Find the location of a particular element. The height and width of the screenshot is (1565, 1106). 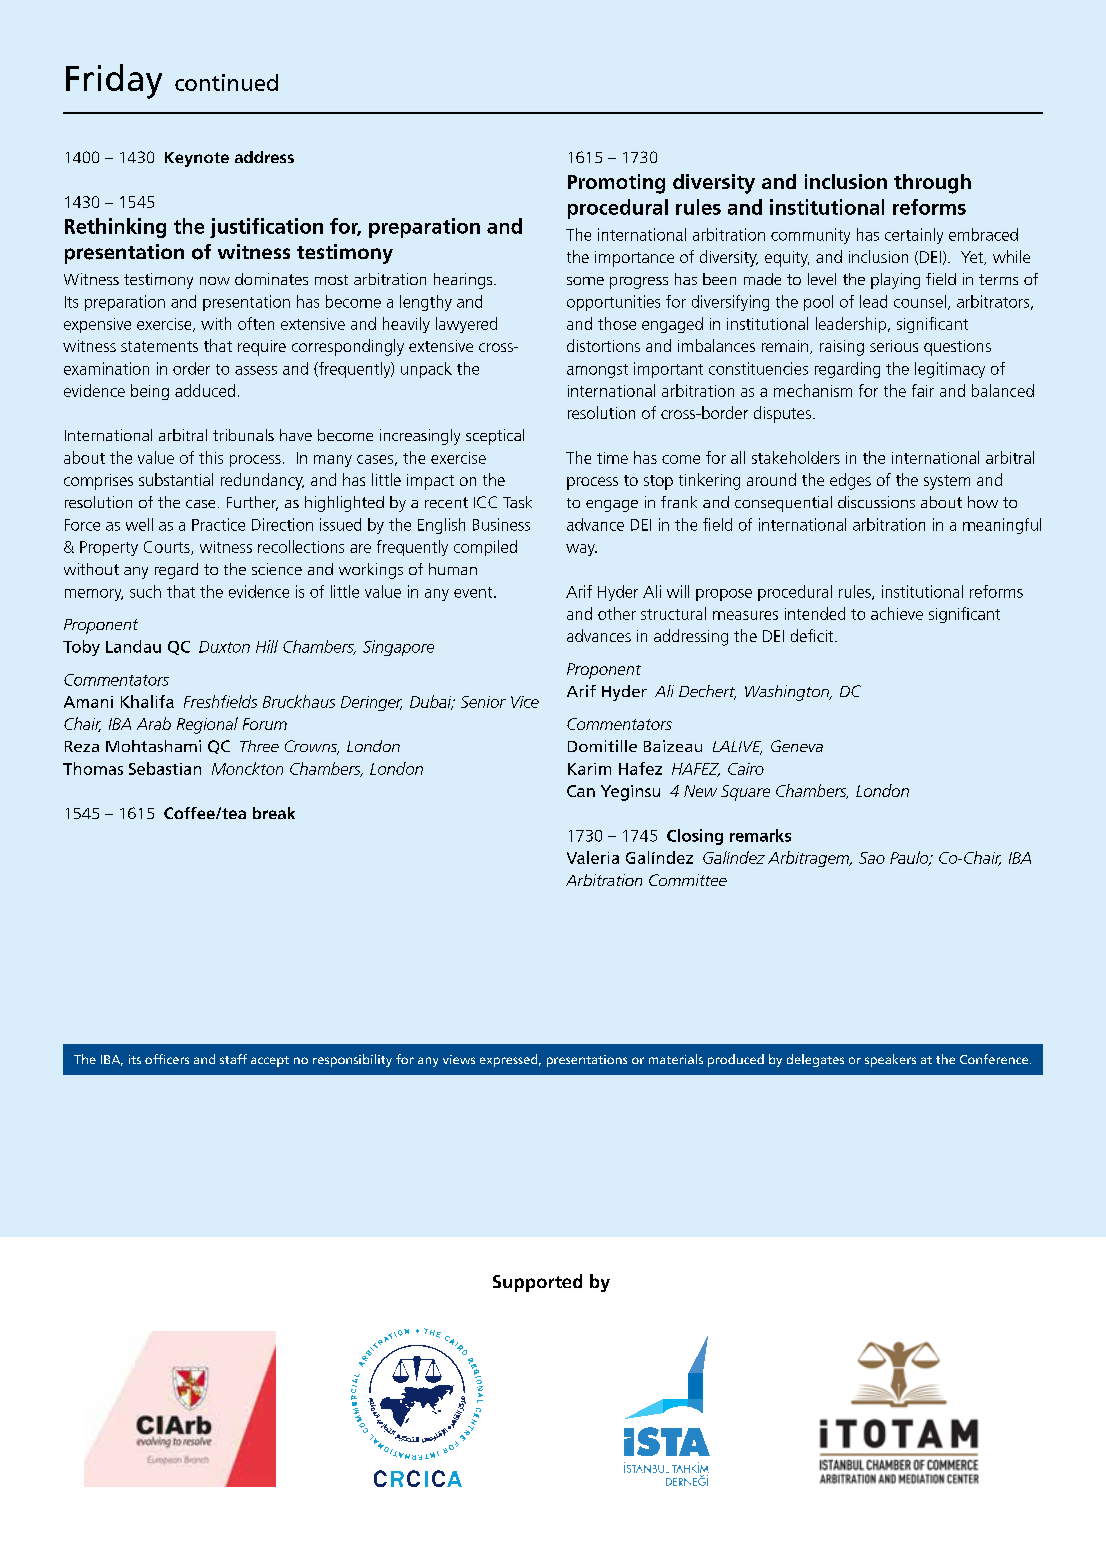

speakers is located at coordinates (890, 1060).
